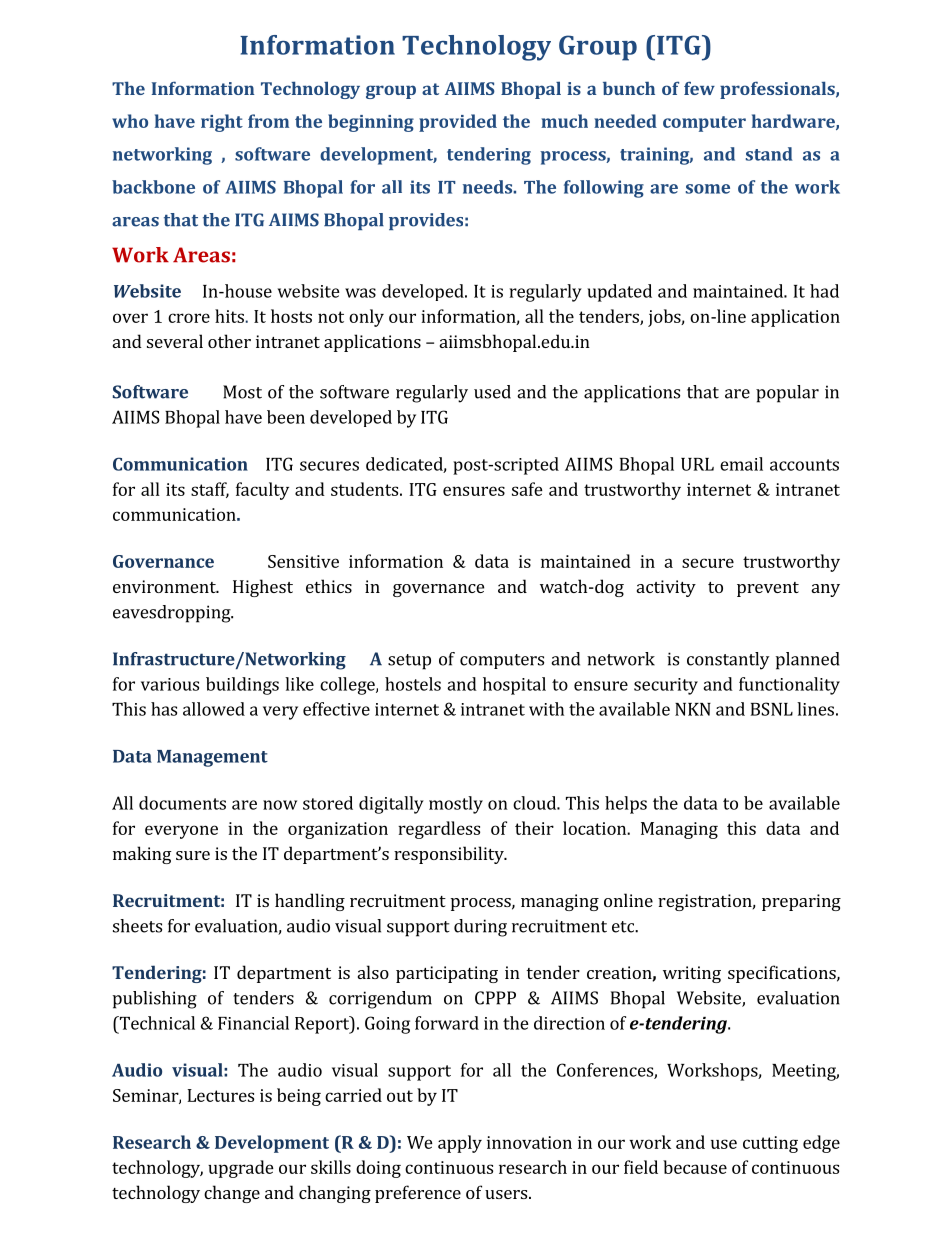 This screenshot has width=952, height=1233. Describe the element at coordinates (241, 1169) in the screenshot. I see `upgrade` at that location.
